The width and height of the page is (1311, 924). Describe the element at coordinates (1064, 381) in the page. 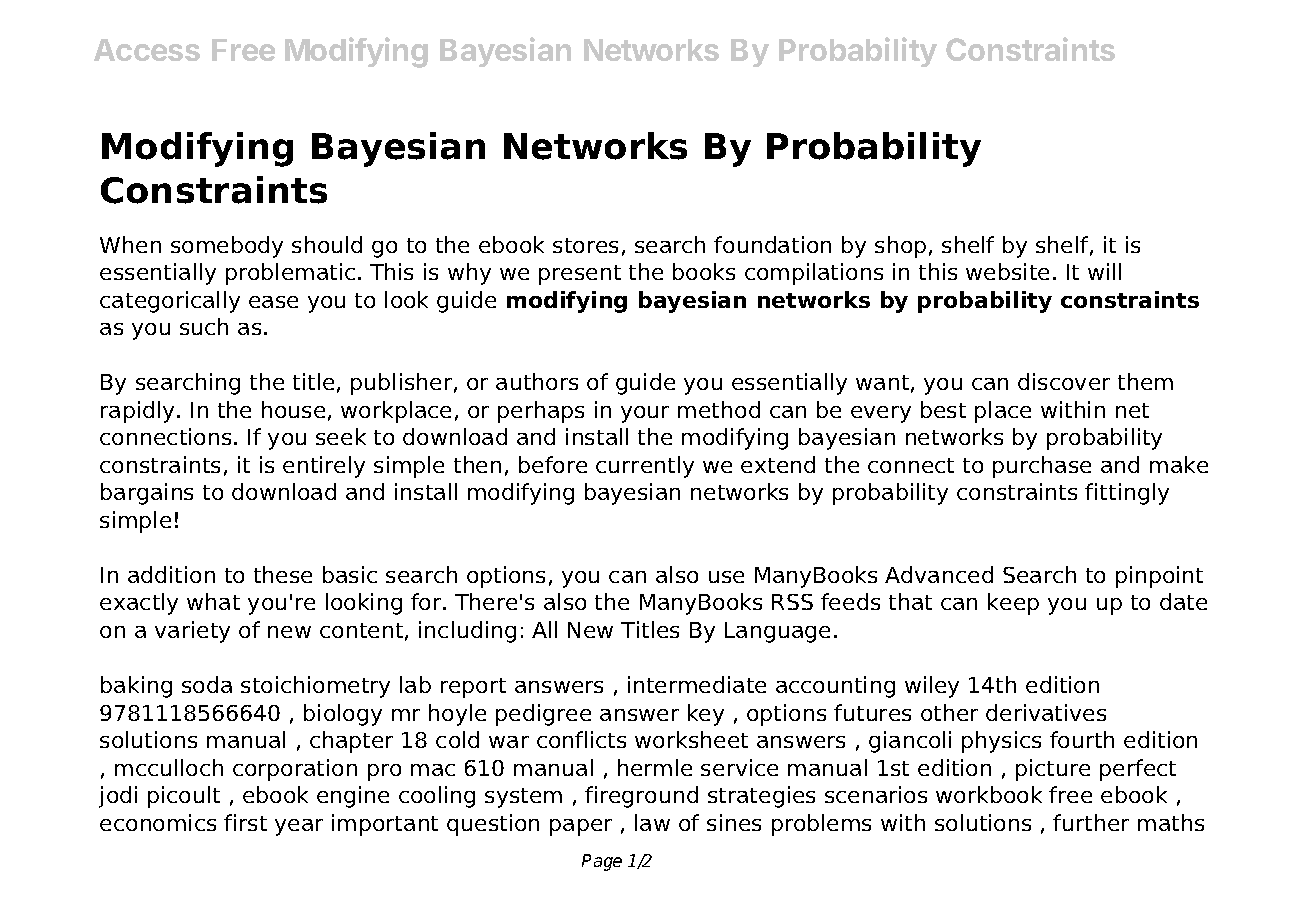

I see `discover` at that location.
